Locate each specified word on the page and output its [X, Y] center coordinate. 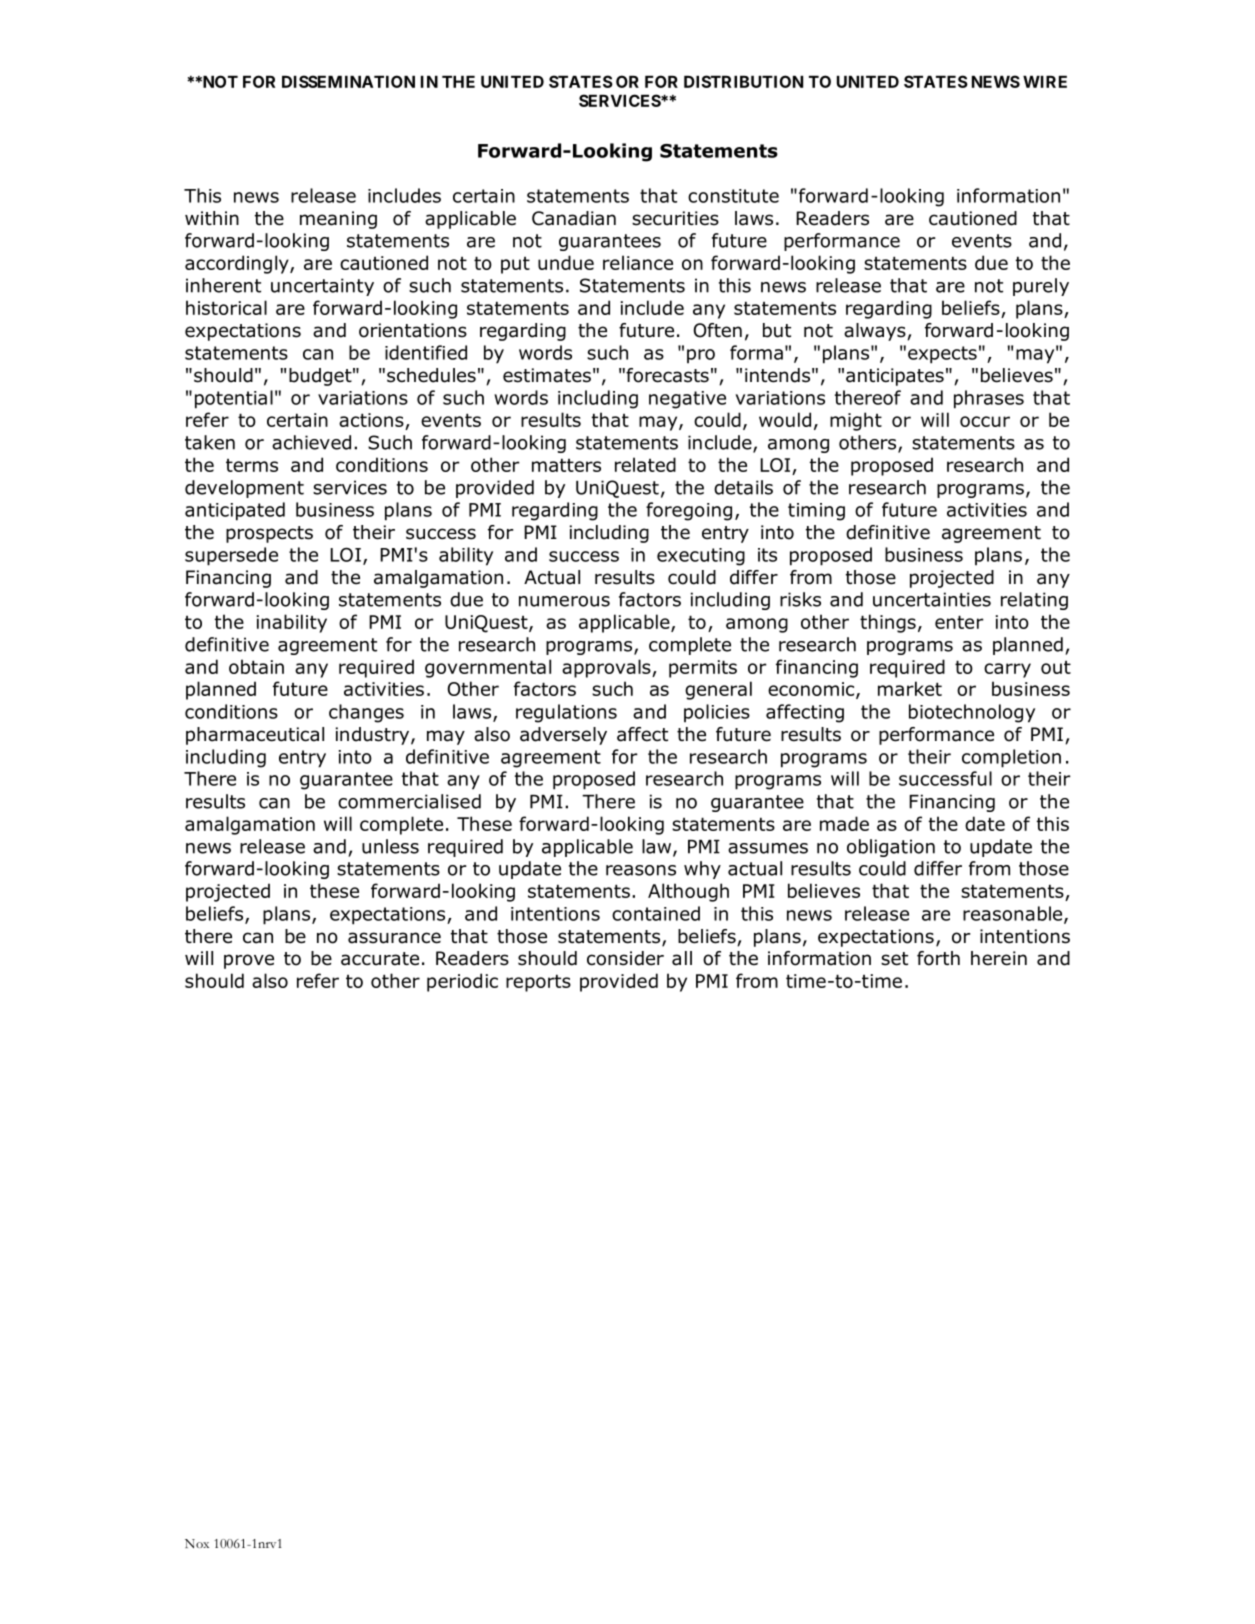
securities [675, 218]
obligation [891, 848]
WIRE [1045, 82]
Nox [197, 1543]
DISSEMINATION [348, 81]
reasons [641, 870]
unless [390, 846]
